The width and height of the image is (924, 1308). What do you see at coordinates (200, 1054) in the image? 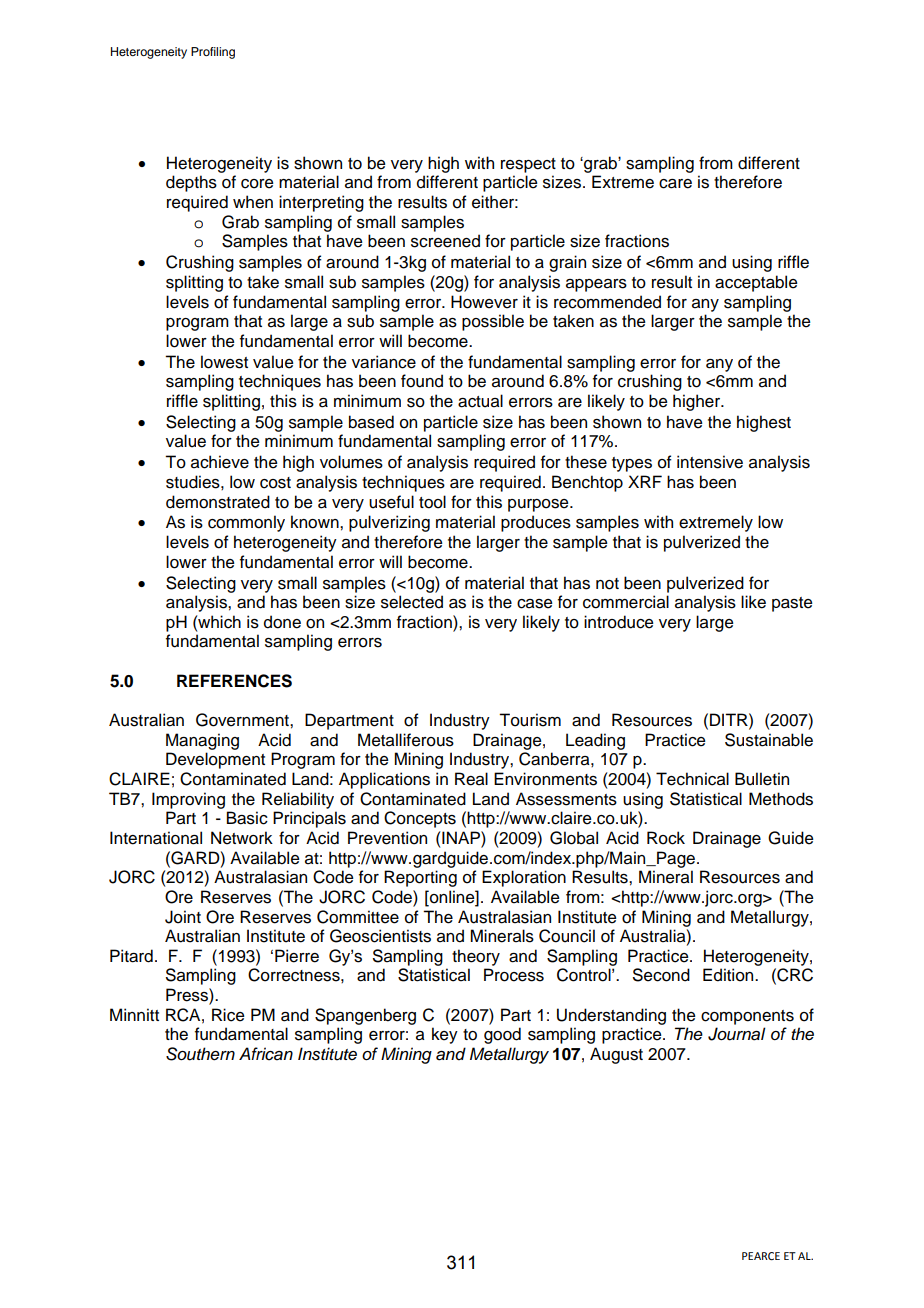
I see `Southern` at bounding box center [200, 1054].
